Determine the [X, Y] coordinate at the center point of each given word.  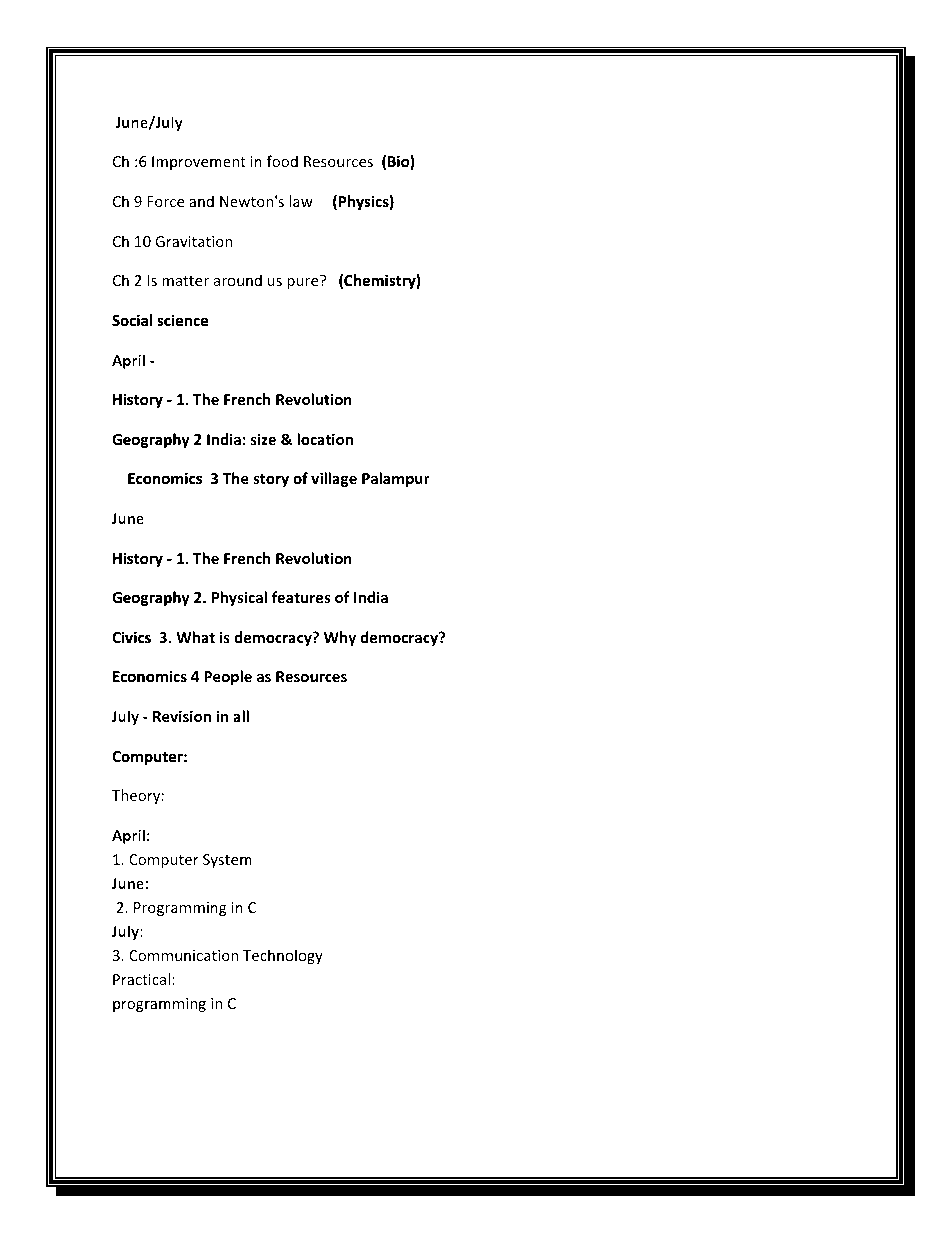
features [301, 597]
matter [185, 281]
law [301, 201]
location [325, 439]
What [195, 637]
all [241, 716]
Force [165, 201]
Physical [239, 598]
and [201, 201]
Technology [283, 956]
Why [340, 638]
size [263, 439]
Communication [183, 955]
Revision [182, 716]
